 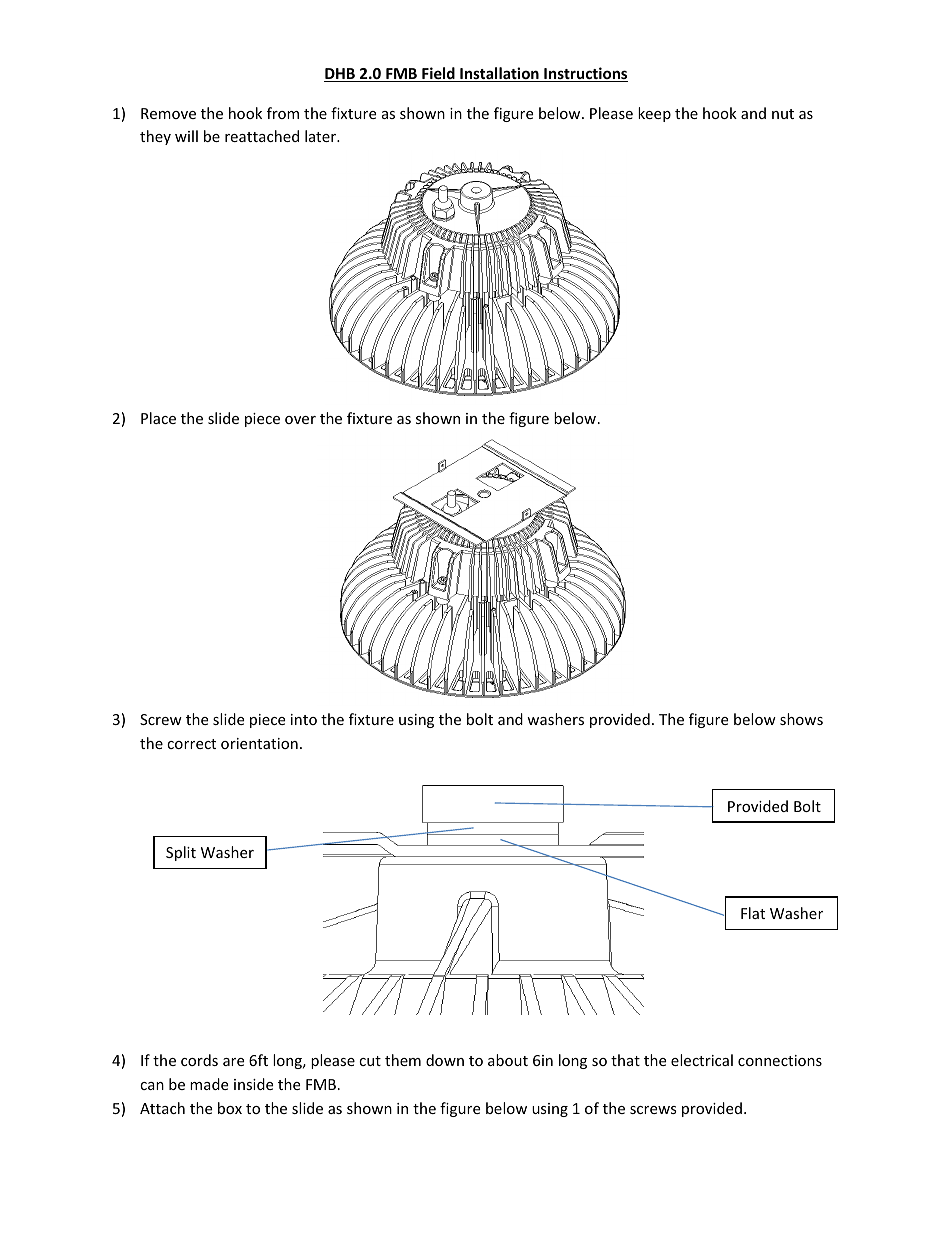 I want to click on are, so click(x=233, y=1062).
